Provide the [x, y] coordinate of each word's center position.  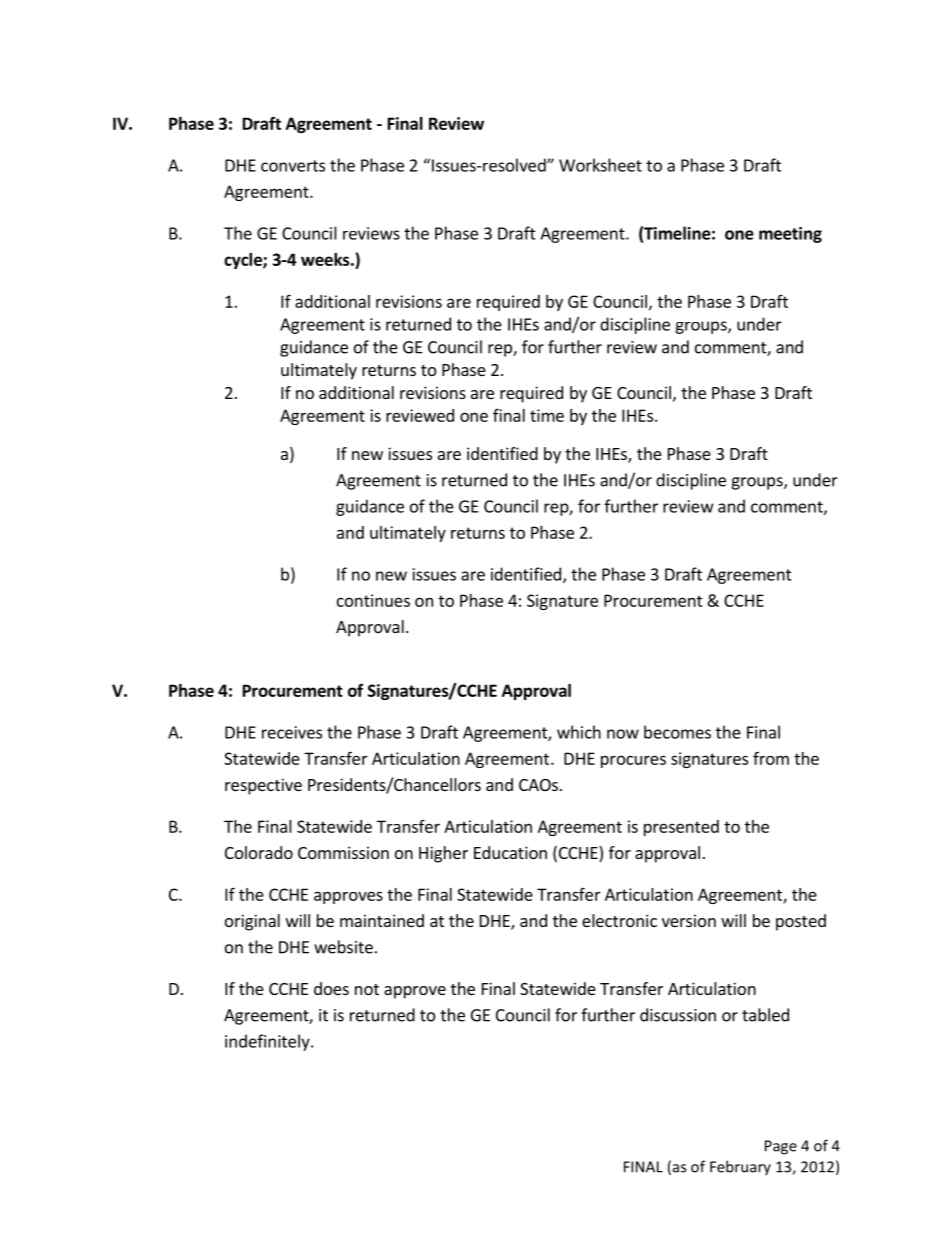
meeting [790, 235]
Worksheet [600, 165]
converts [293, 166]
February [740, 1167]
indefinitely [268, 1042]
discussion [678, 1015]
